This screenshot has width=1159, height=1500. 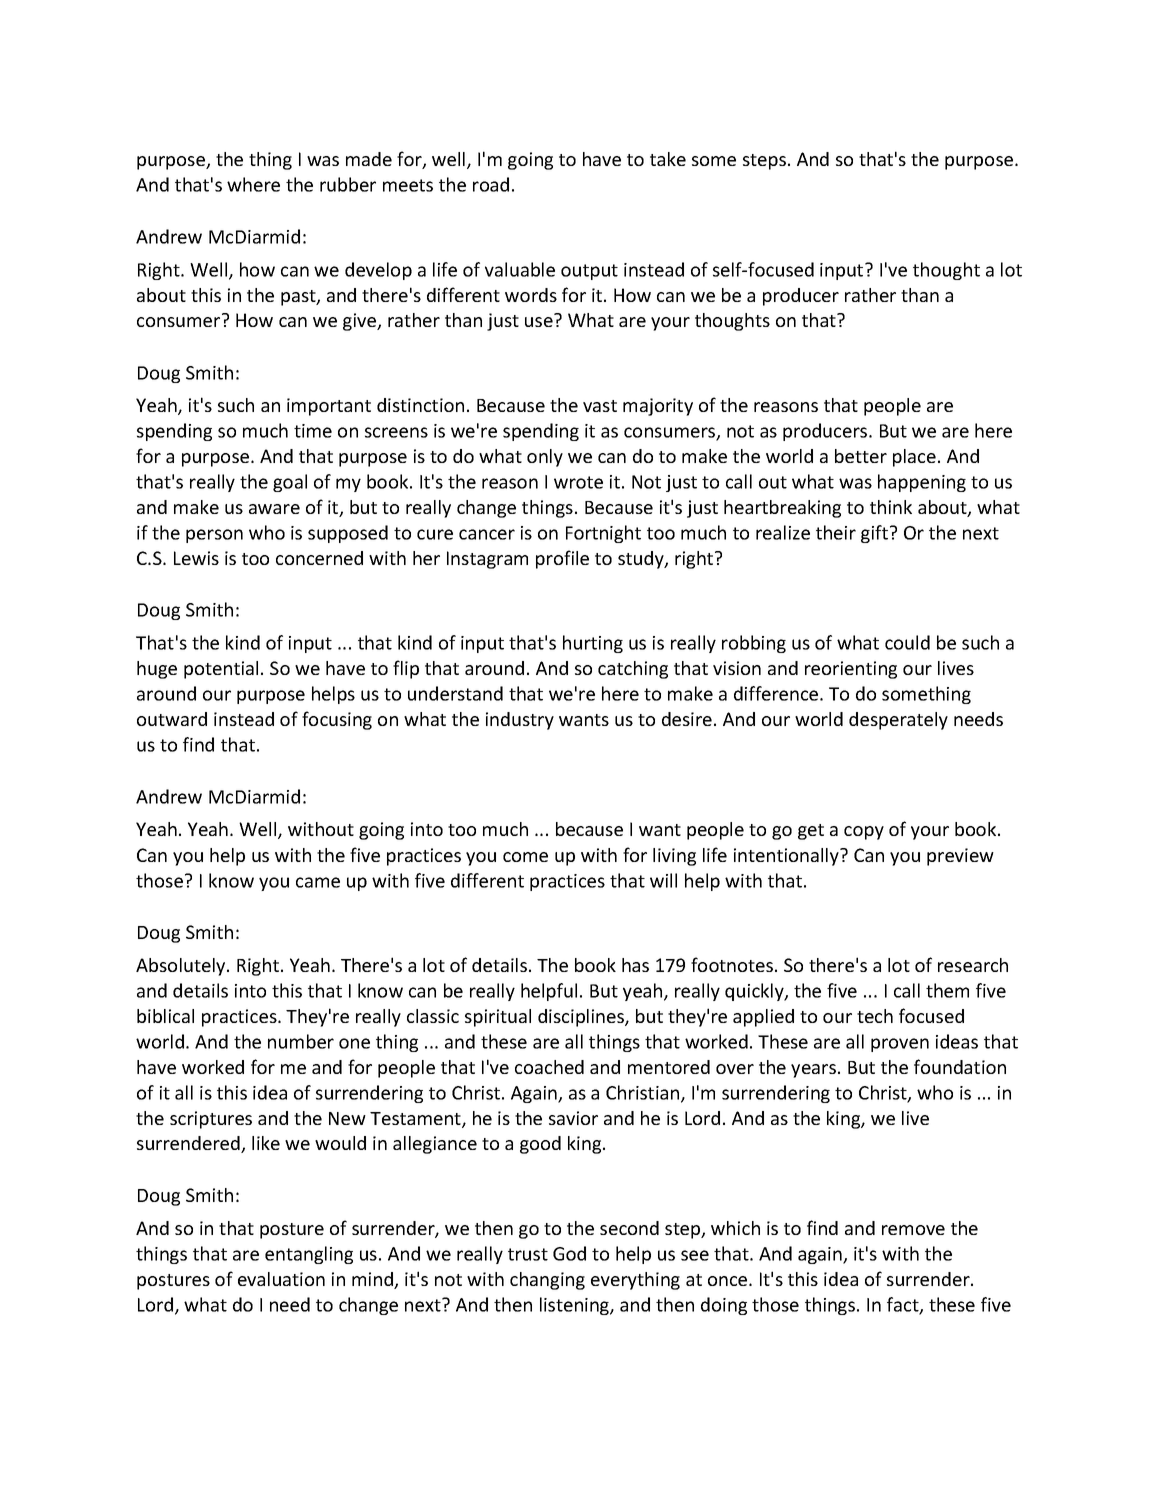 What do you see at coordinates (337, 720) in the screenshot?
I see `focusing` at bounding box center [337, 720].
